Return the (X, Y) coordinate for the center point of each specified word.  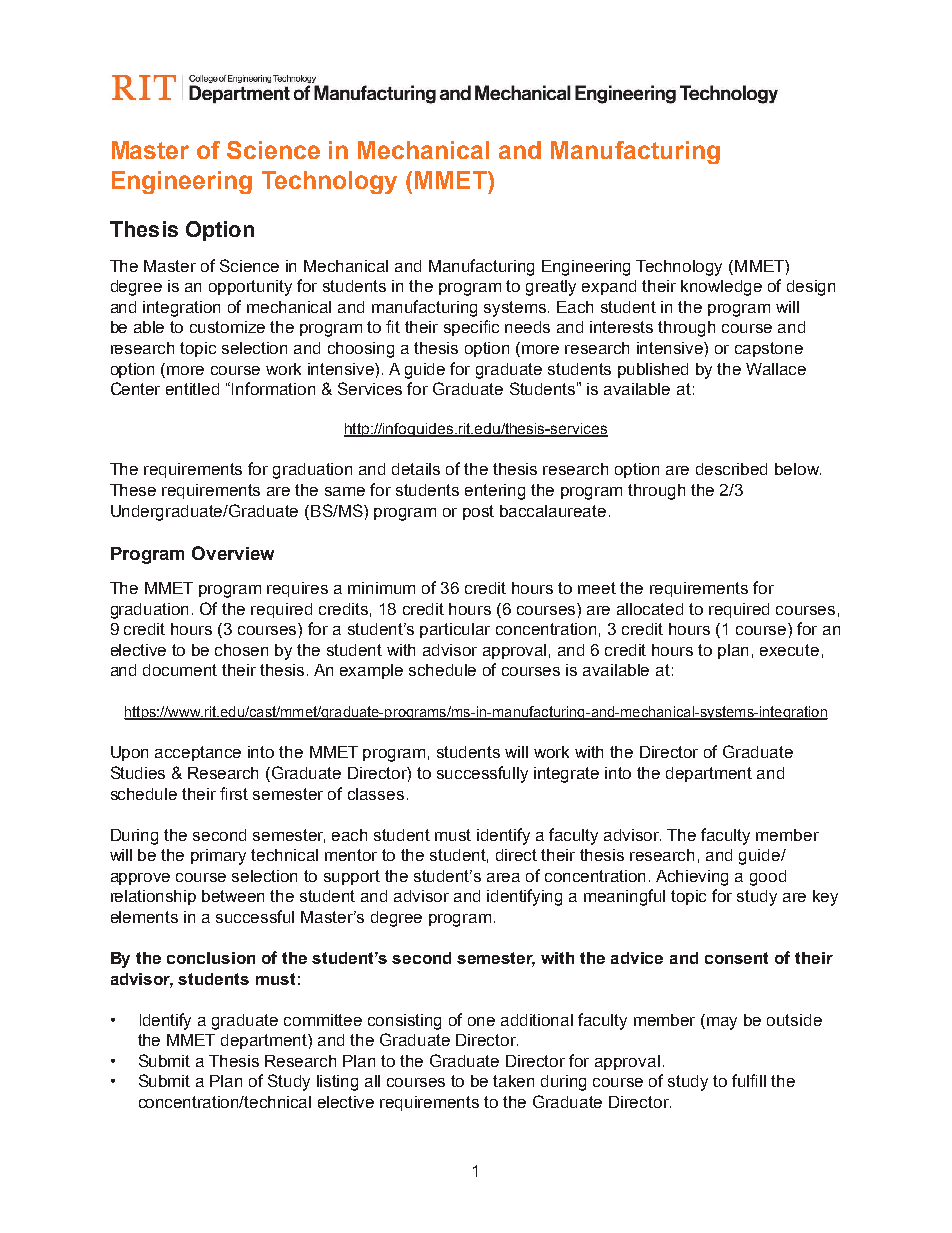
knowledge (721, 288)
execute (789, 650)
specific (471, 328)
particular (455, 630)
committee (323, 1020)
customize (227, 327)
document (180, 670)
